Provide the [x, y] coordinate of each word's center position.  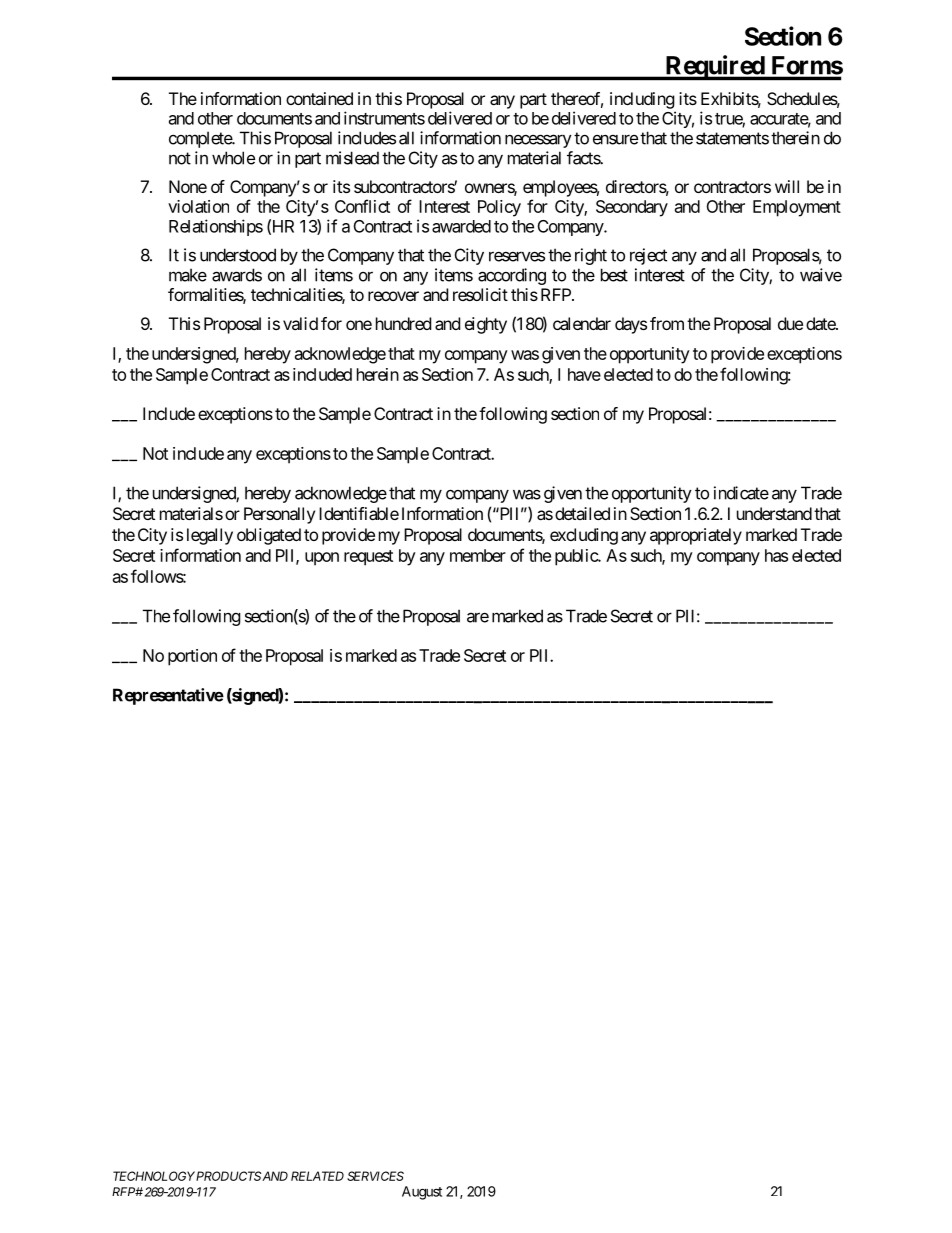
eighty [486, 325]
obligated [269, 536]
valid [300, 323]
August [422, 1193]
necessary [538, 141]
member [478, 555]
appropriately [696, 536]
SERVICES [375, 1176]
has [776, 555]
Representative [168, 696]
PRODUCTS [228, 1176]
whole [233, 158]
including [642, 100]
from [667, 323]
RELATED [317, 1176]
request [368, 558]
